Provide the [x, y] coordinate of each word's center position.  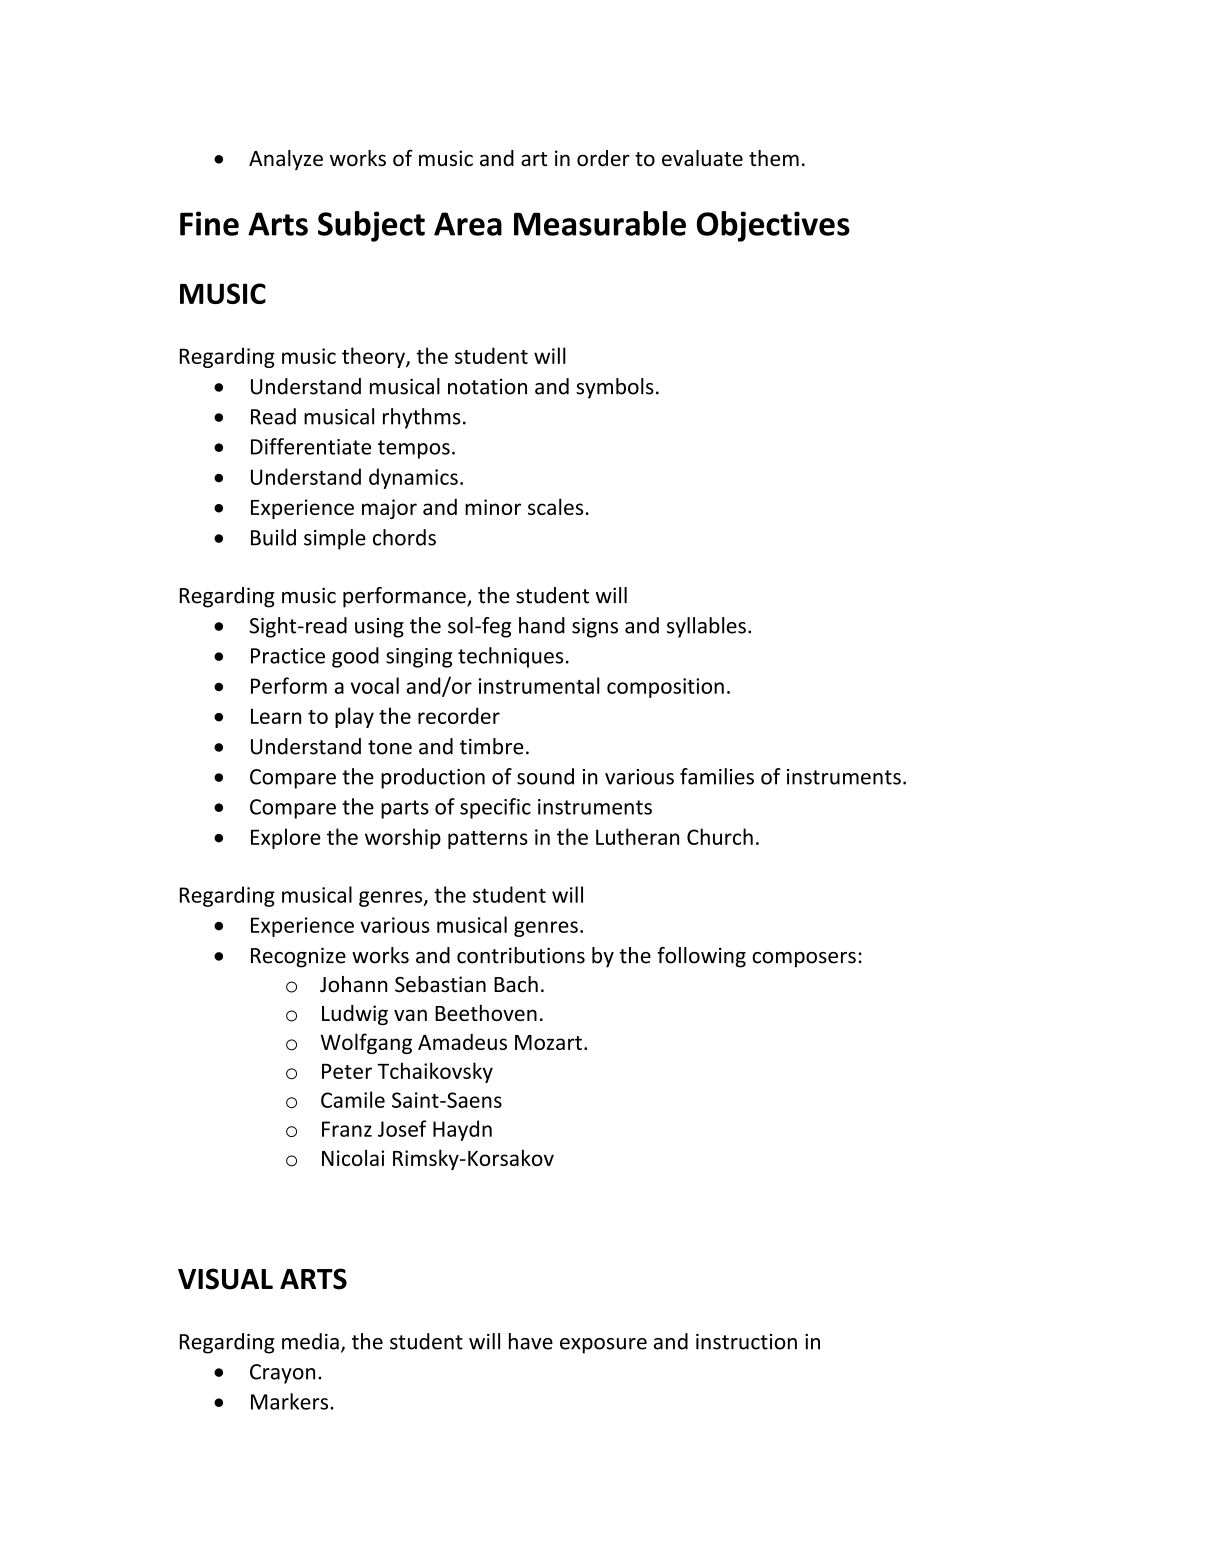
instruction [746, 1342]
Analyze [286, 160]
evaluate [702, 158]
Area [468, 224]
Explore [286, 838]
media [310, 1341]
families [717, 776]
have [531, 1341]
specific [495, 808]
